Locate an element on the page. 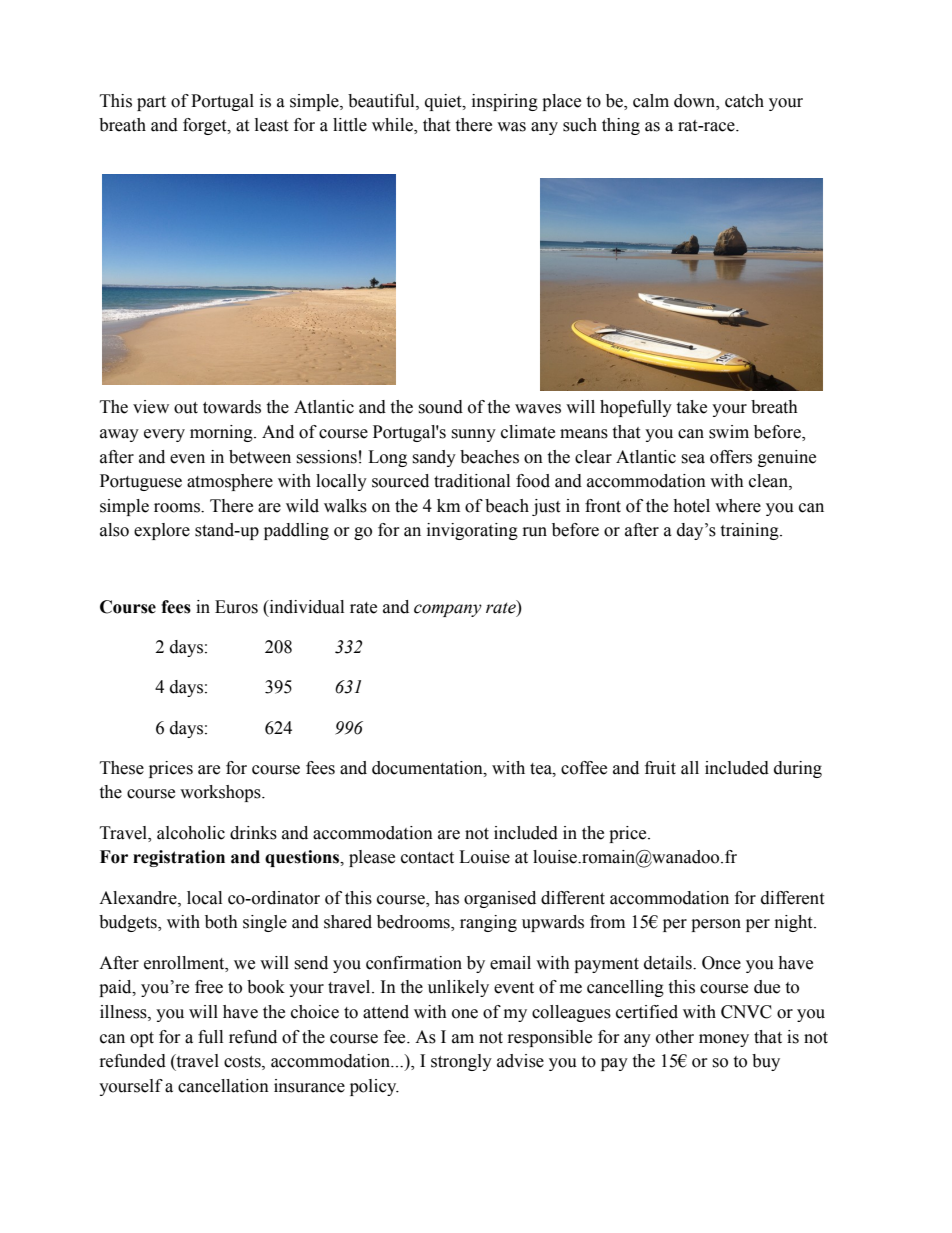  Euros is located at coordinates (236, 607).
